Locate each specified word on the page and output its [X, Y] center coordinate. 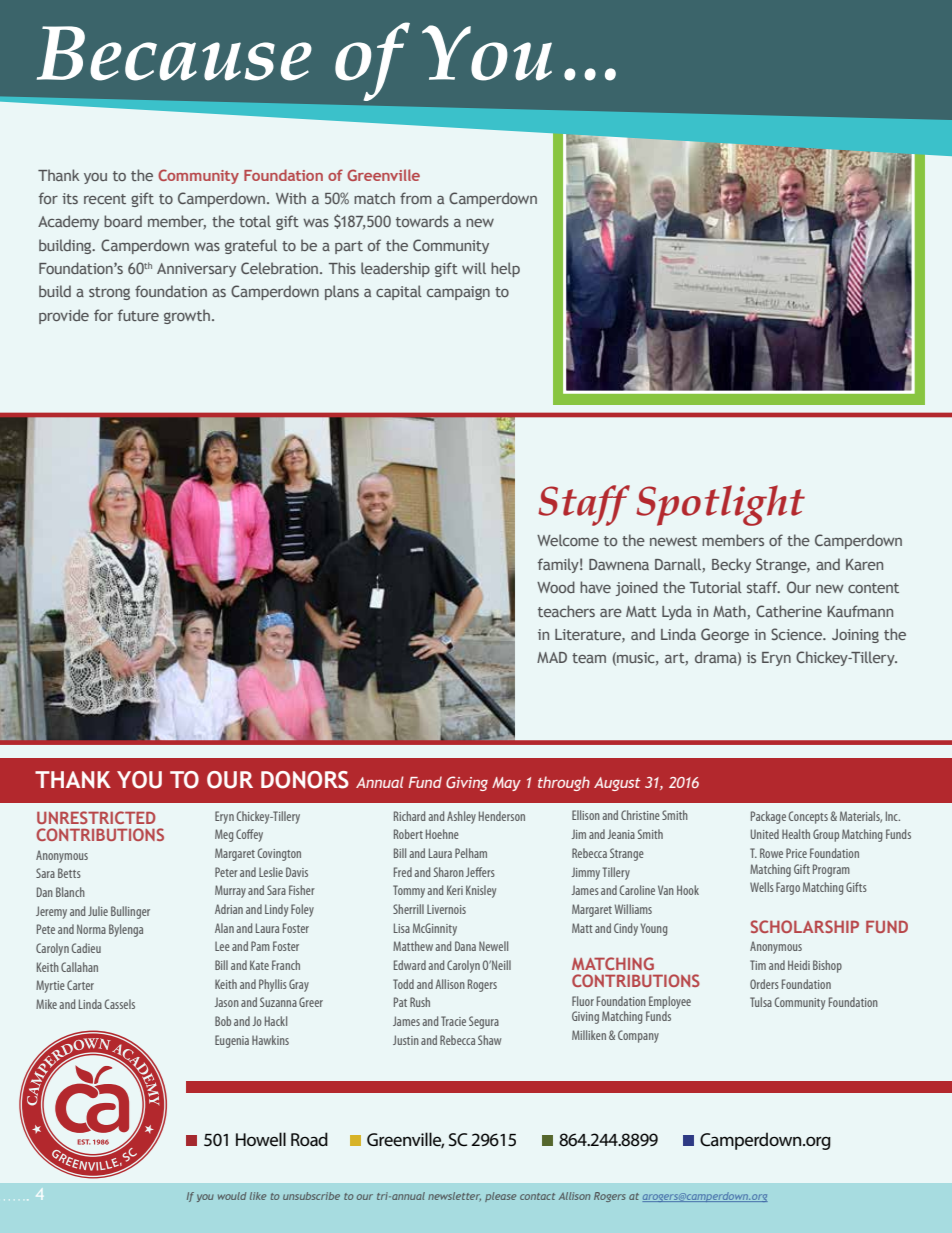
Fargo [788, 888]
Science [798, 634]
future [138, 315]
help [505, 269]
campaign [458, 293]
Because [174, 53]
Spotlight [720, 505]
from [416, 198]
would [232, 1196]
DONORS [305, 780]
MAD [552, 657]
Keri [455, 890]
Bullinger [130, 912]
